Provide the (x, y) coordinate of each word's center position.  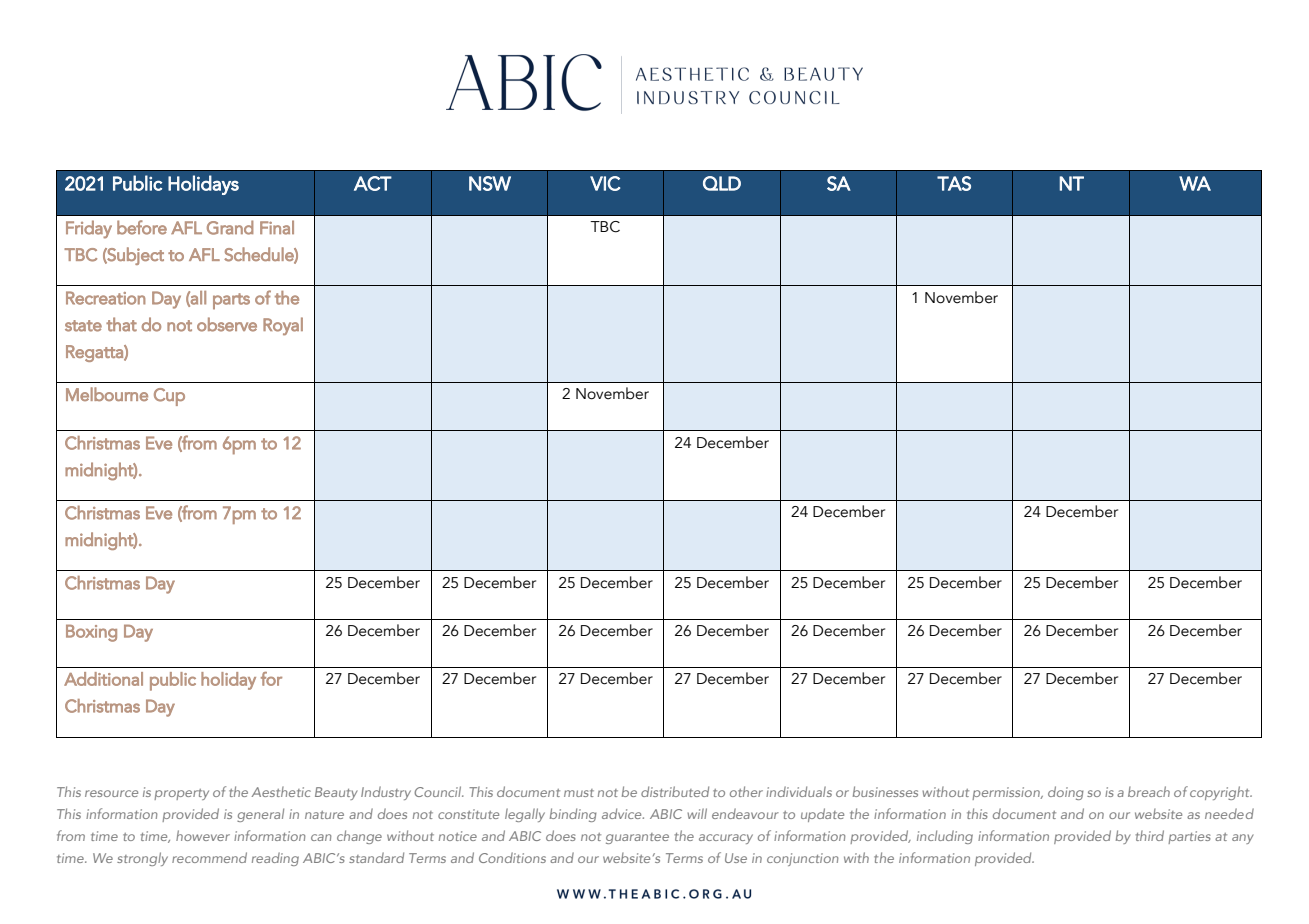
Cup (169, 397)
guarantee (637, 838)
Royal (283, 326)
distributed (675, 791)
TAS (954, 183)
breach (1149, 791)
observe (227, 324)
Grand (230, 227)
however (203, 835)
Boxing (91, 633)
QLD (722, 183)
